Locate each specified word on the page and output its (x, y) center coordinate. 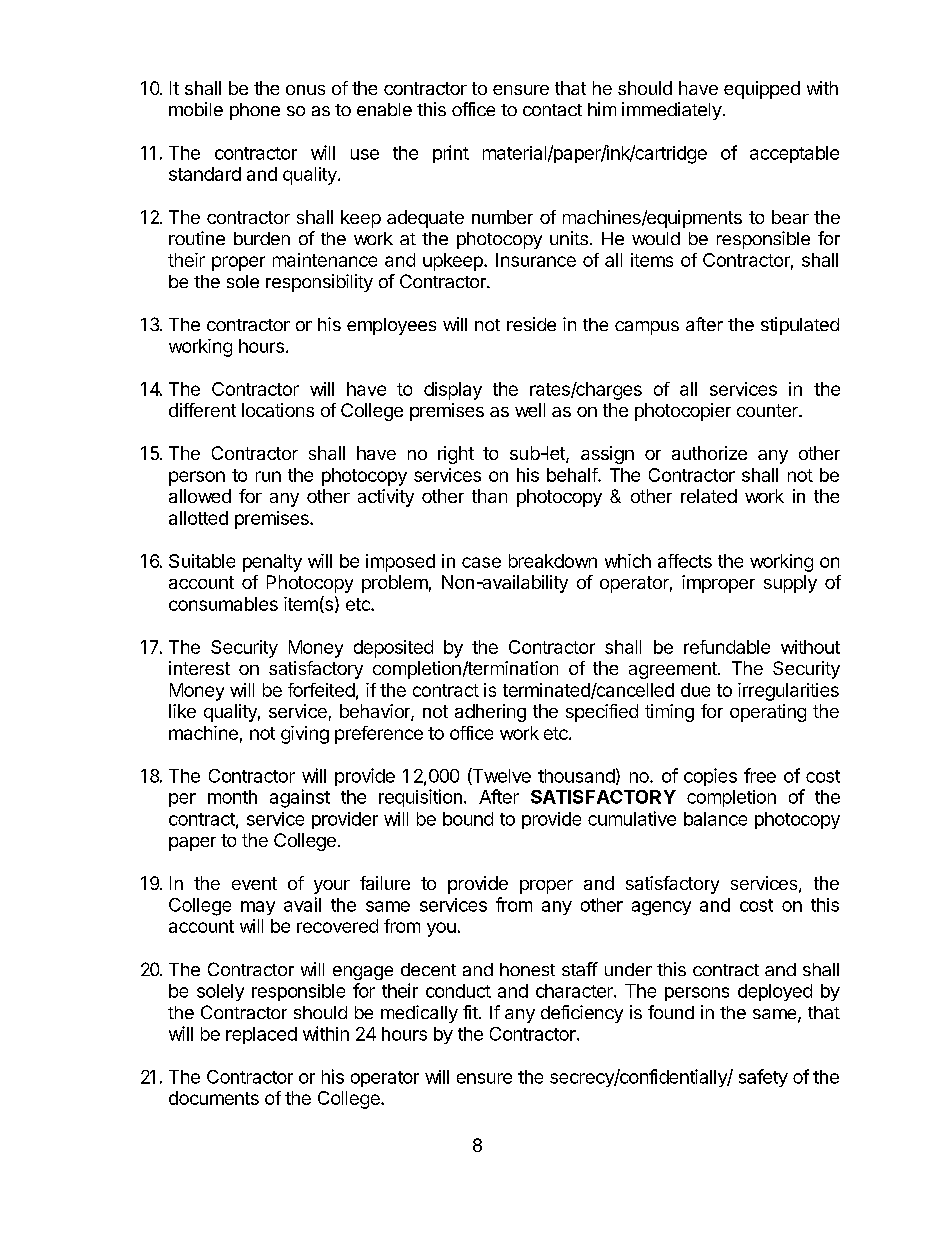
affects (685, 561)
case (481, 562)
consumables (223, 604)
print (451, 154)
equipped (762, 90)
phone (255, 111)
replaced (261, 1035)
